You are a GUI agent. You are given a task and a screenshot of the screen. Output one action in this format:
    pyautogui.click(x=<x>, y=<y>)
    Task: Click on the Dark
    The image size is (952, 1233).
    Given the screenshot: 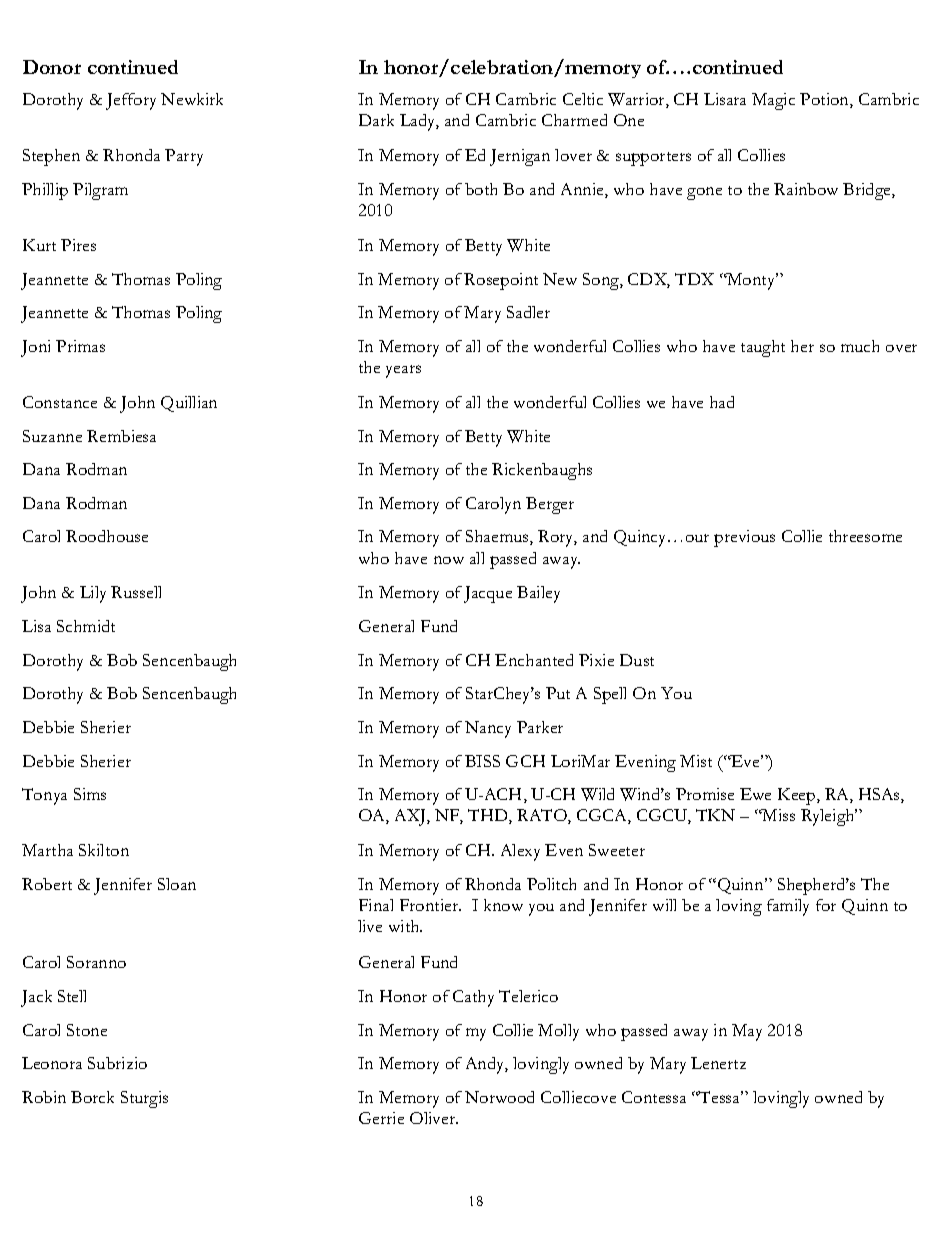 What is the action you would take?
    pyautogui.click(x=376, y=120)
